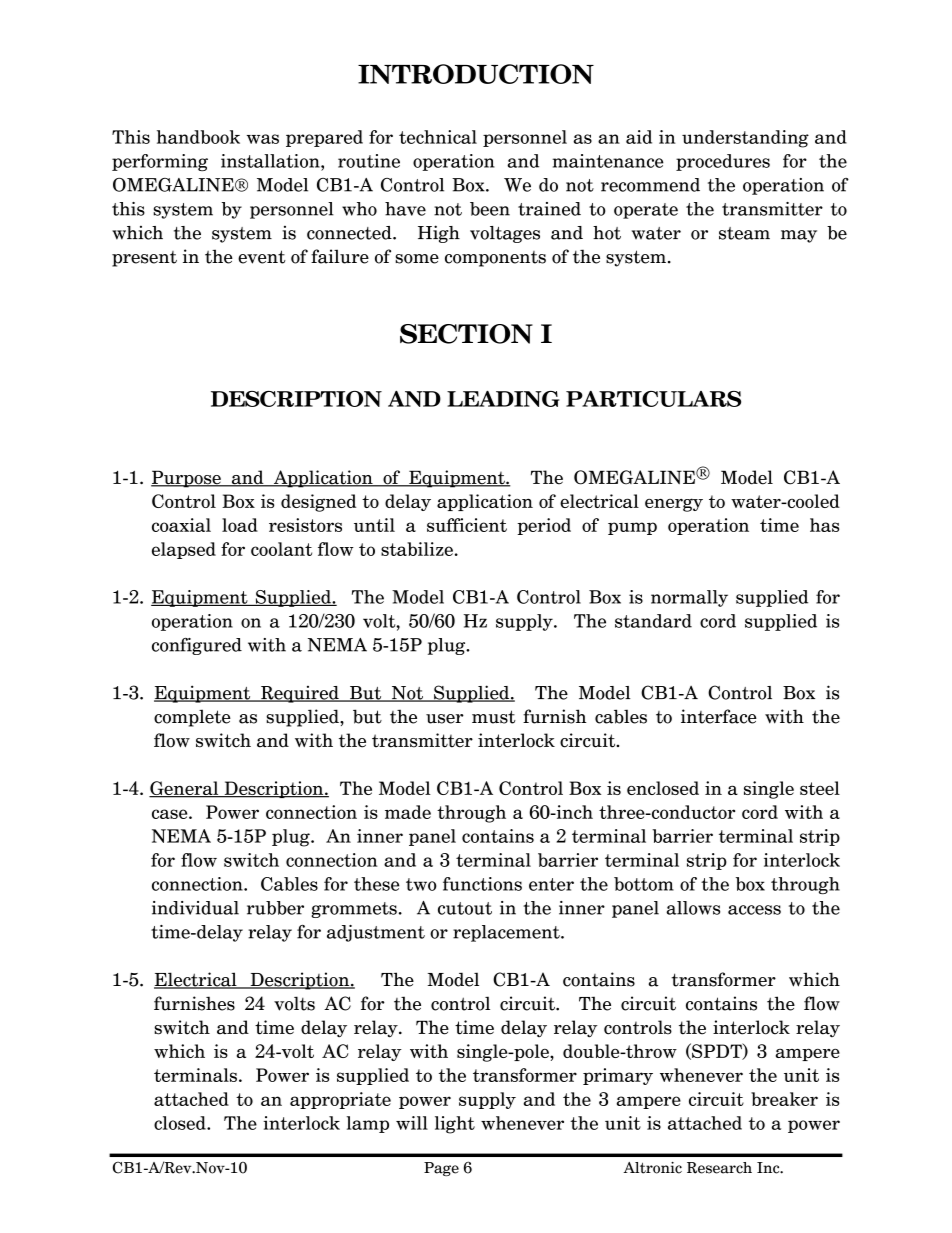 The height and width of the page is (1233, 952). Describe the element at coordinates (745, 139) in the page. I see `understanding` at that location.
